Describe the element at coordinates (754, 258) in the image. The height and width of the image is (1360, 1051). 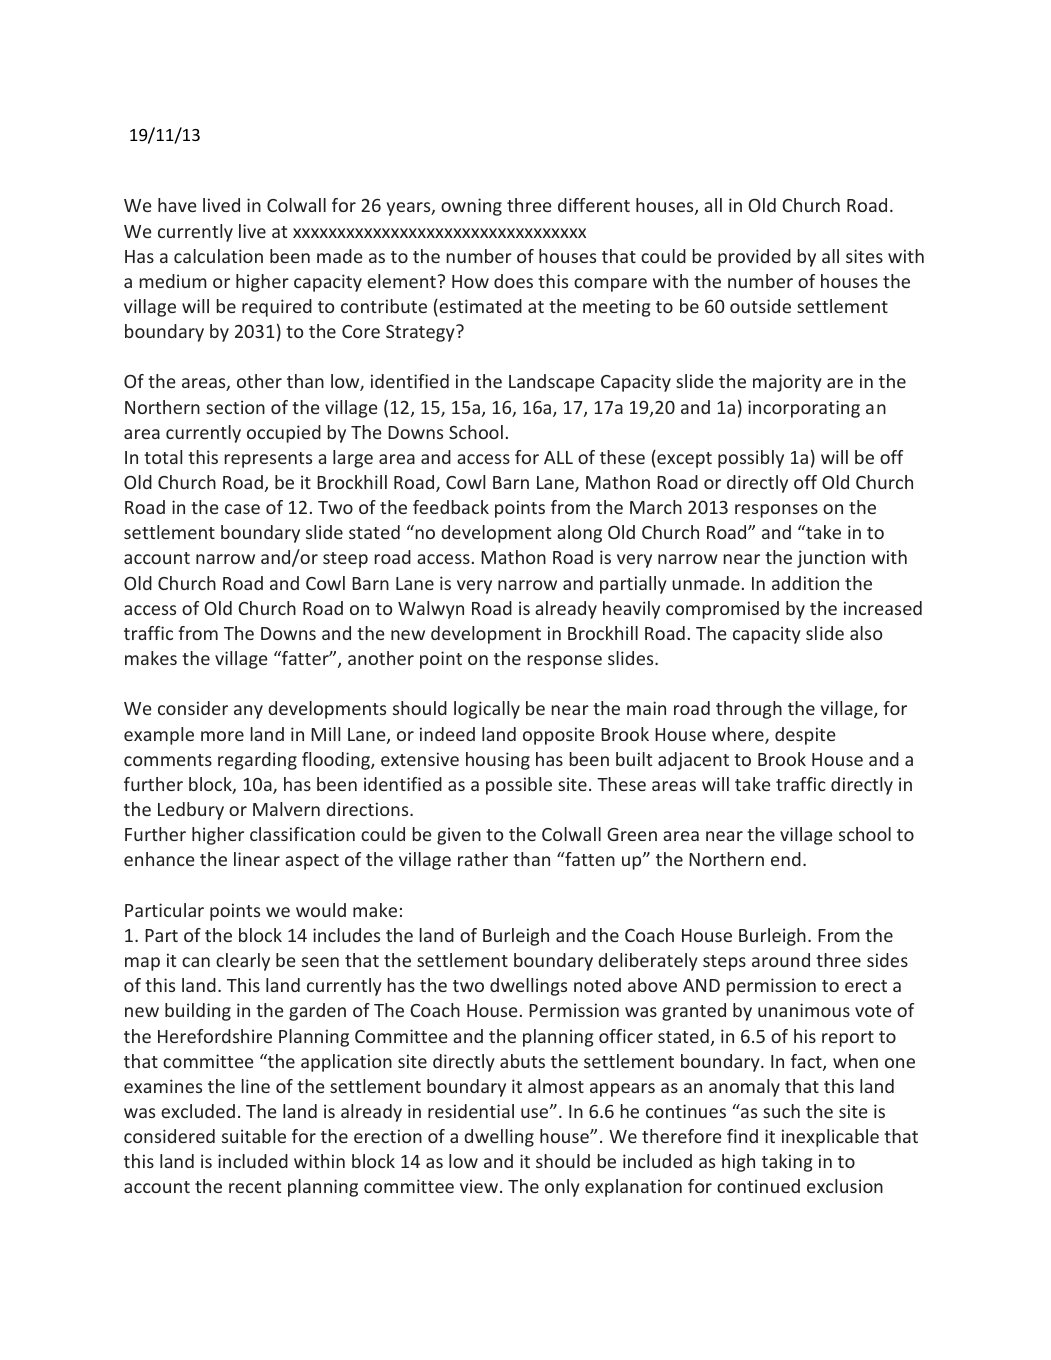
I see `provided` at that location.
